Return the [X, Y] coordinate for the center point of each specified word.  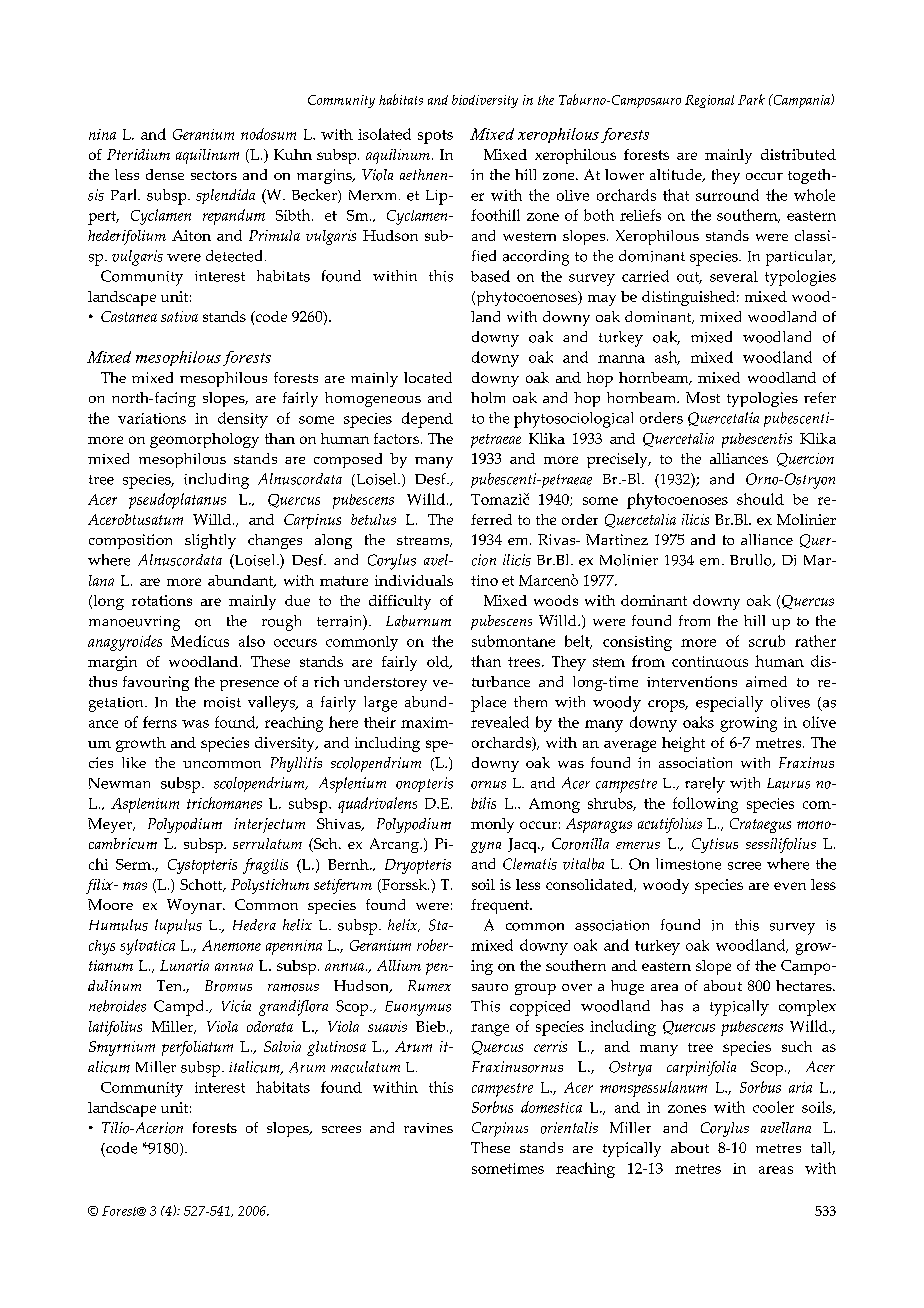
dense [165, 174]
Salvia [282, 1046]
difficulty [400, 602]
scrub [767, 641]
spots [435, 137]
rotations [162, 600]
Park [751, 99]
